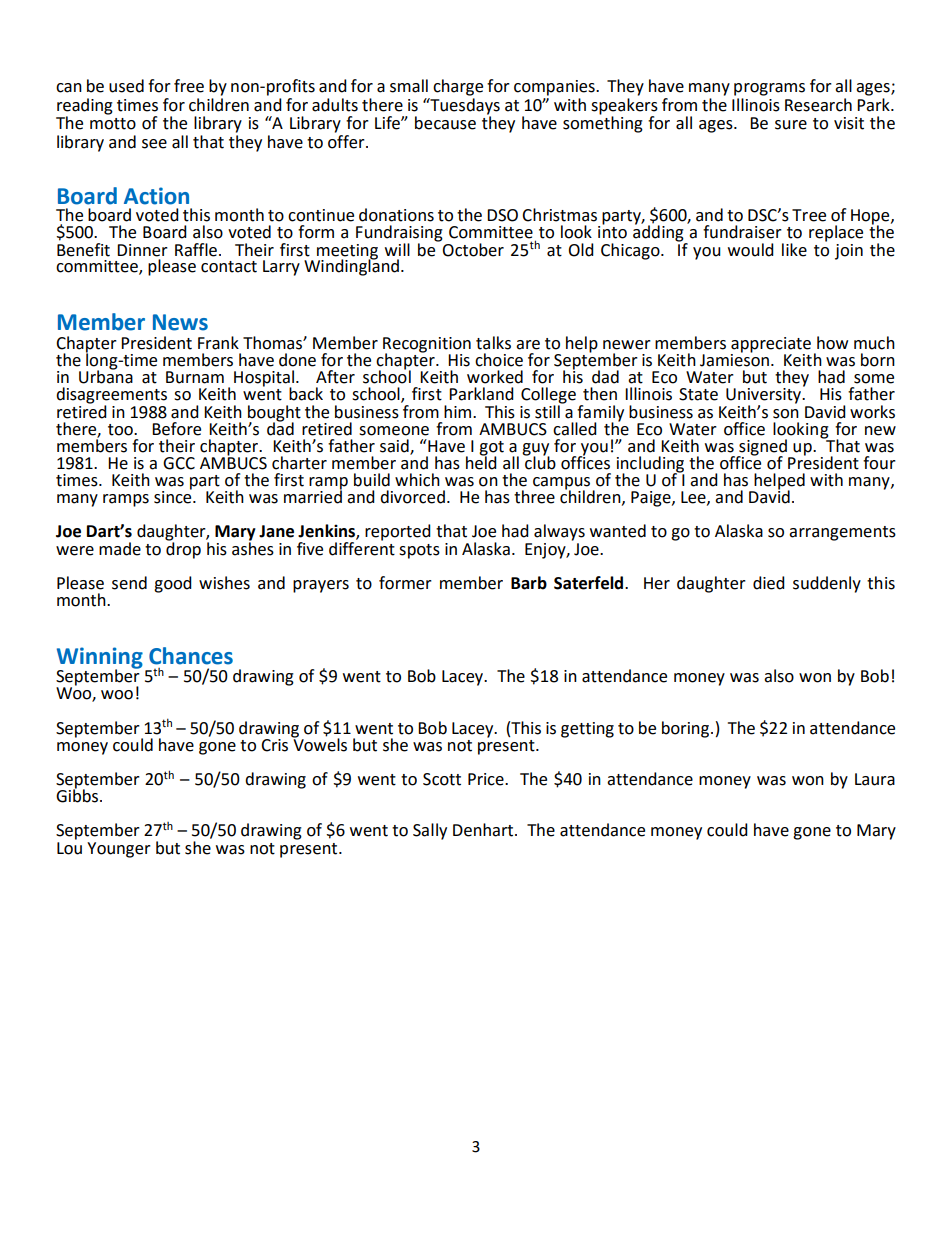 This image has width=952, height=1233. I want to click on signed, so click(763, 448).
